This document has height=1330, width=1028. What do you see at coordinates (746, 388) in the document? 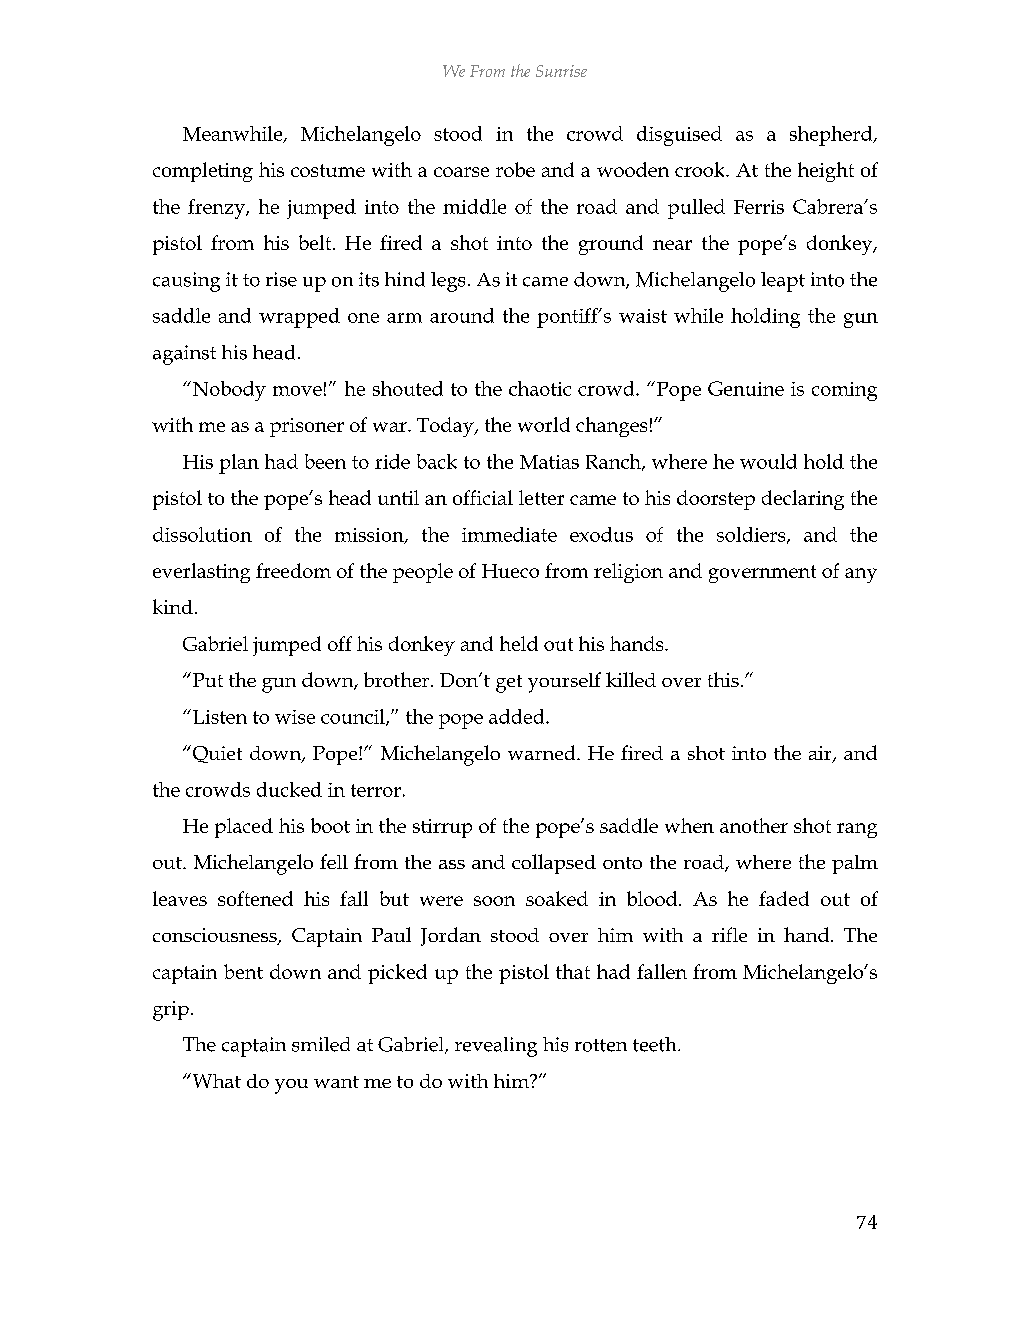
I see `Genuine` at bounding box center [746, 388].
